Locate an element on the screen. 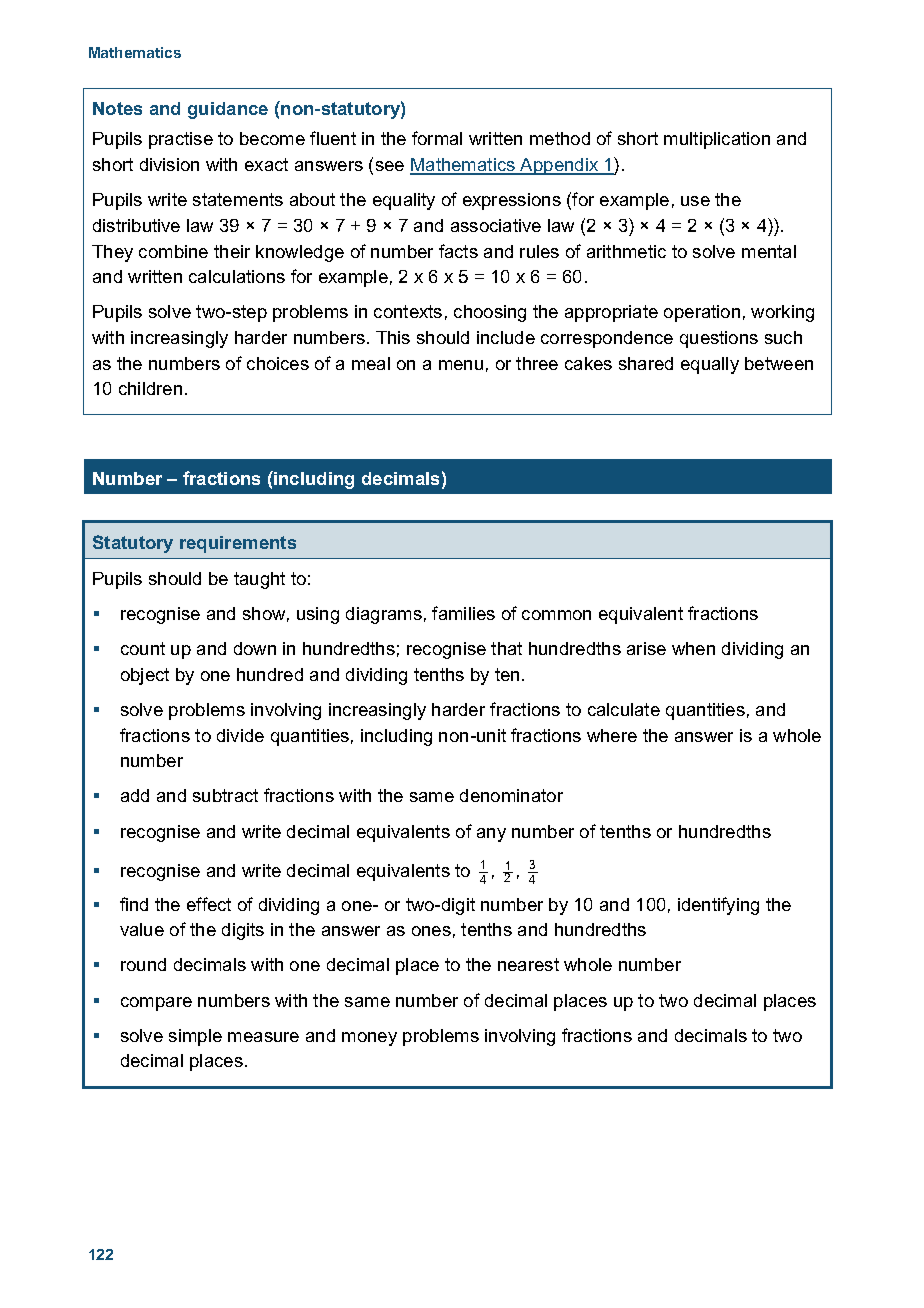 The height and width of the screenshot is (1308, 924). identifying is located at coordinates (718, 906).
